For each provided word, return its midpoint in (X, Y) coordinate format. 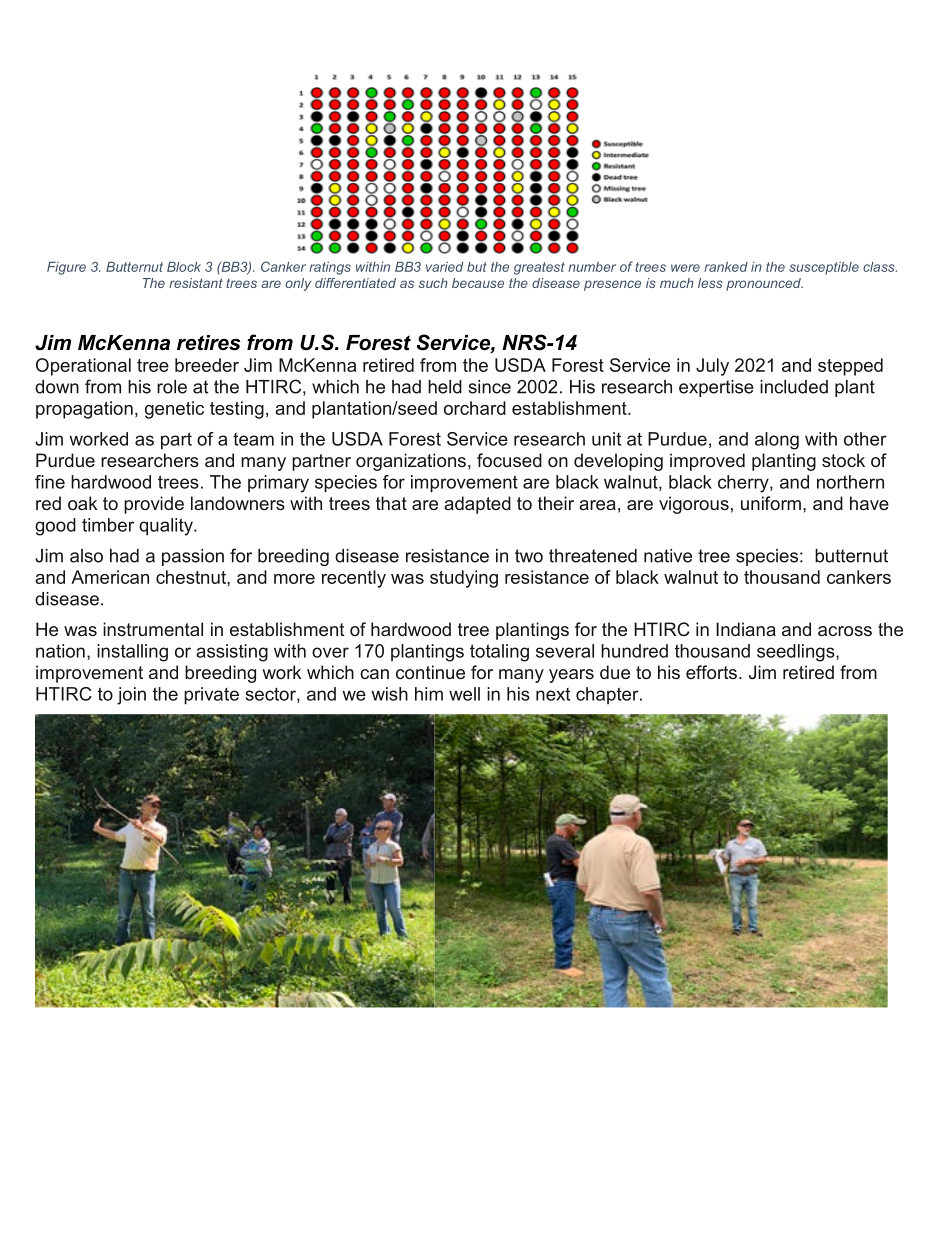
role (172, 387)
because (478, 283)
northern (850, 482)
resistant (196, 283)
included (794, 387)
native (668, 556)
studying (464, 579)
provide (154, 505)
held (445, 387)
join (131, 696)
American (110, 577)
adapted (477, 505)
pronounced (764, 284)
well (464, 694)
